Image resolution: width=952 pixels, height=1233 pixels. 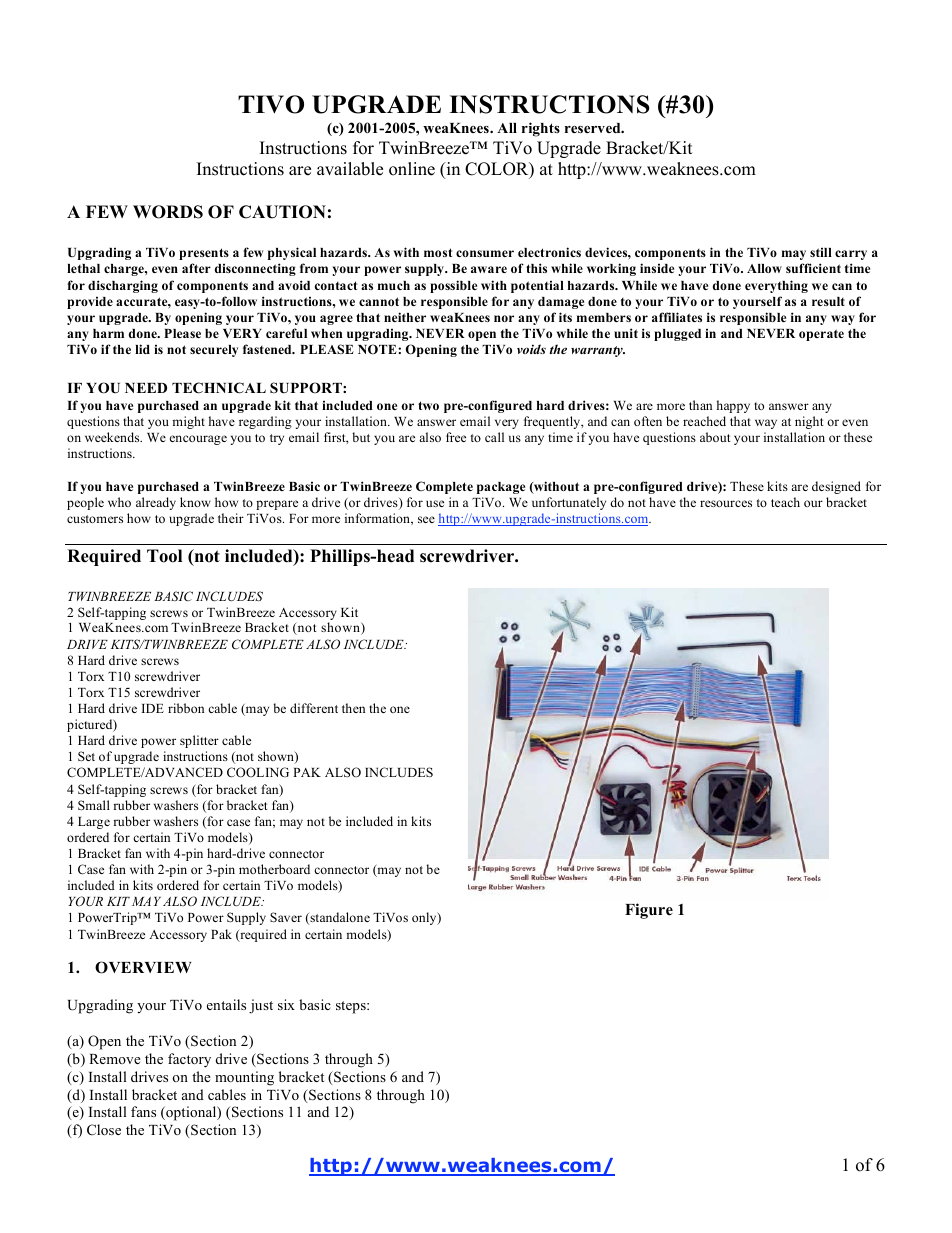 What do you see at coordinates (353, 708) in the screenshot?
I see `then` at bounding box center [353, 708].
